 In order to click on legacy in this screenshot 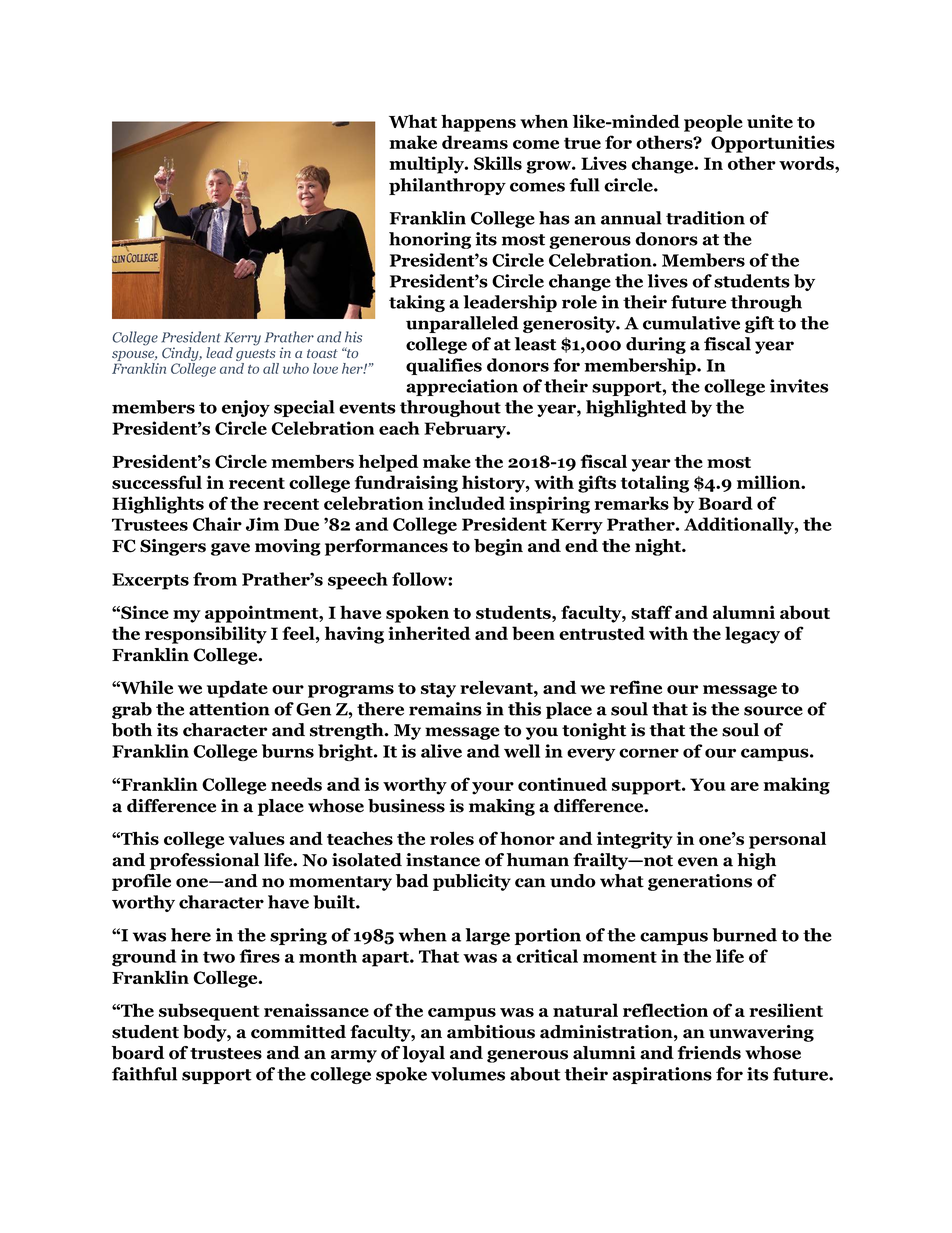, I will do `click(752, 635)`.
